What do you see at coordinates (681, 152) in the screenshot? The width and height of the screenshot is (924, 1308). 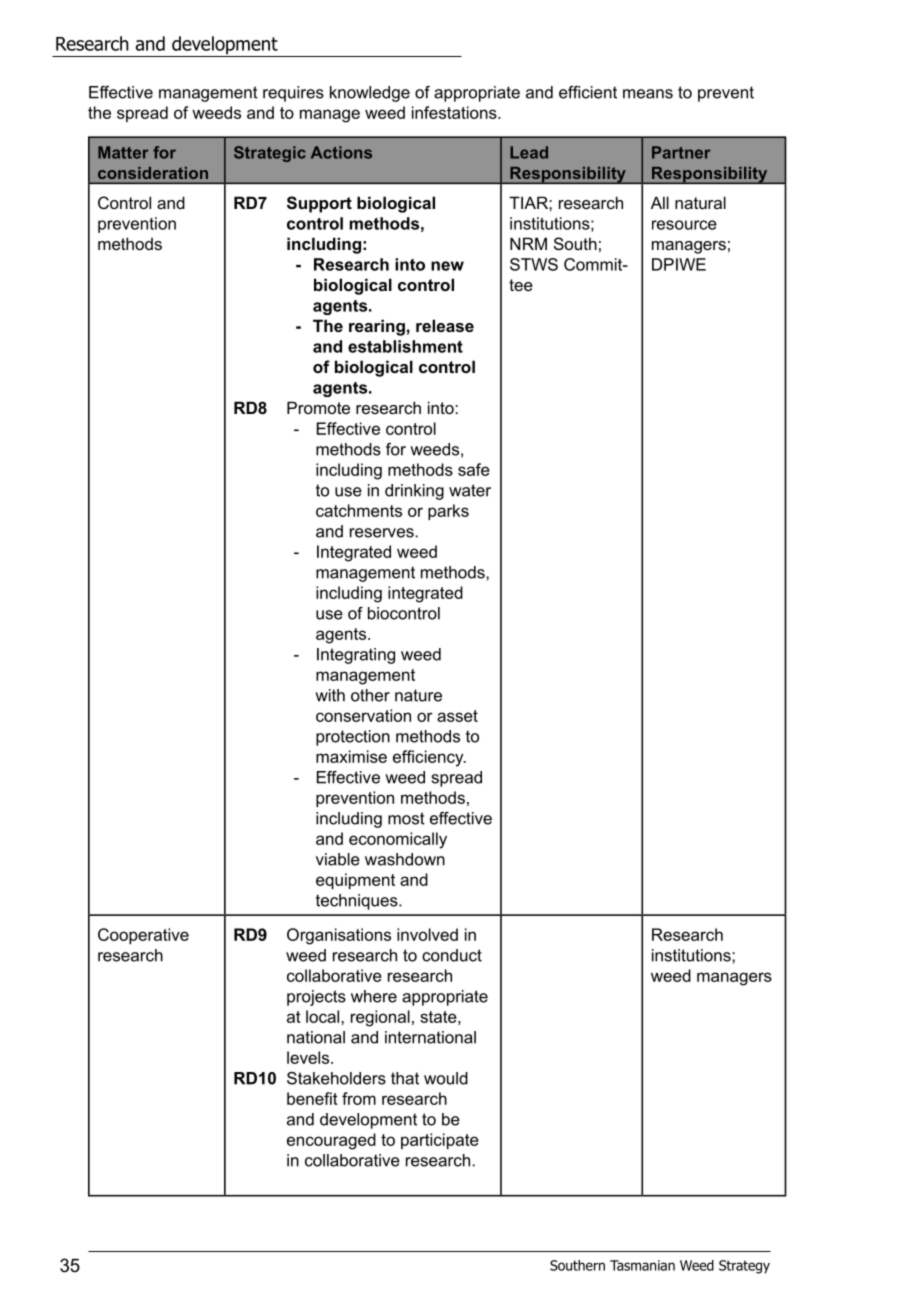 I see `Partner` at bounding box center [681, 152].
